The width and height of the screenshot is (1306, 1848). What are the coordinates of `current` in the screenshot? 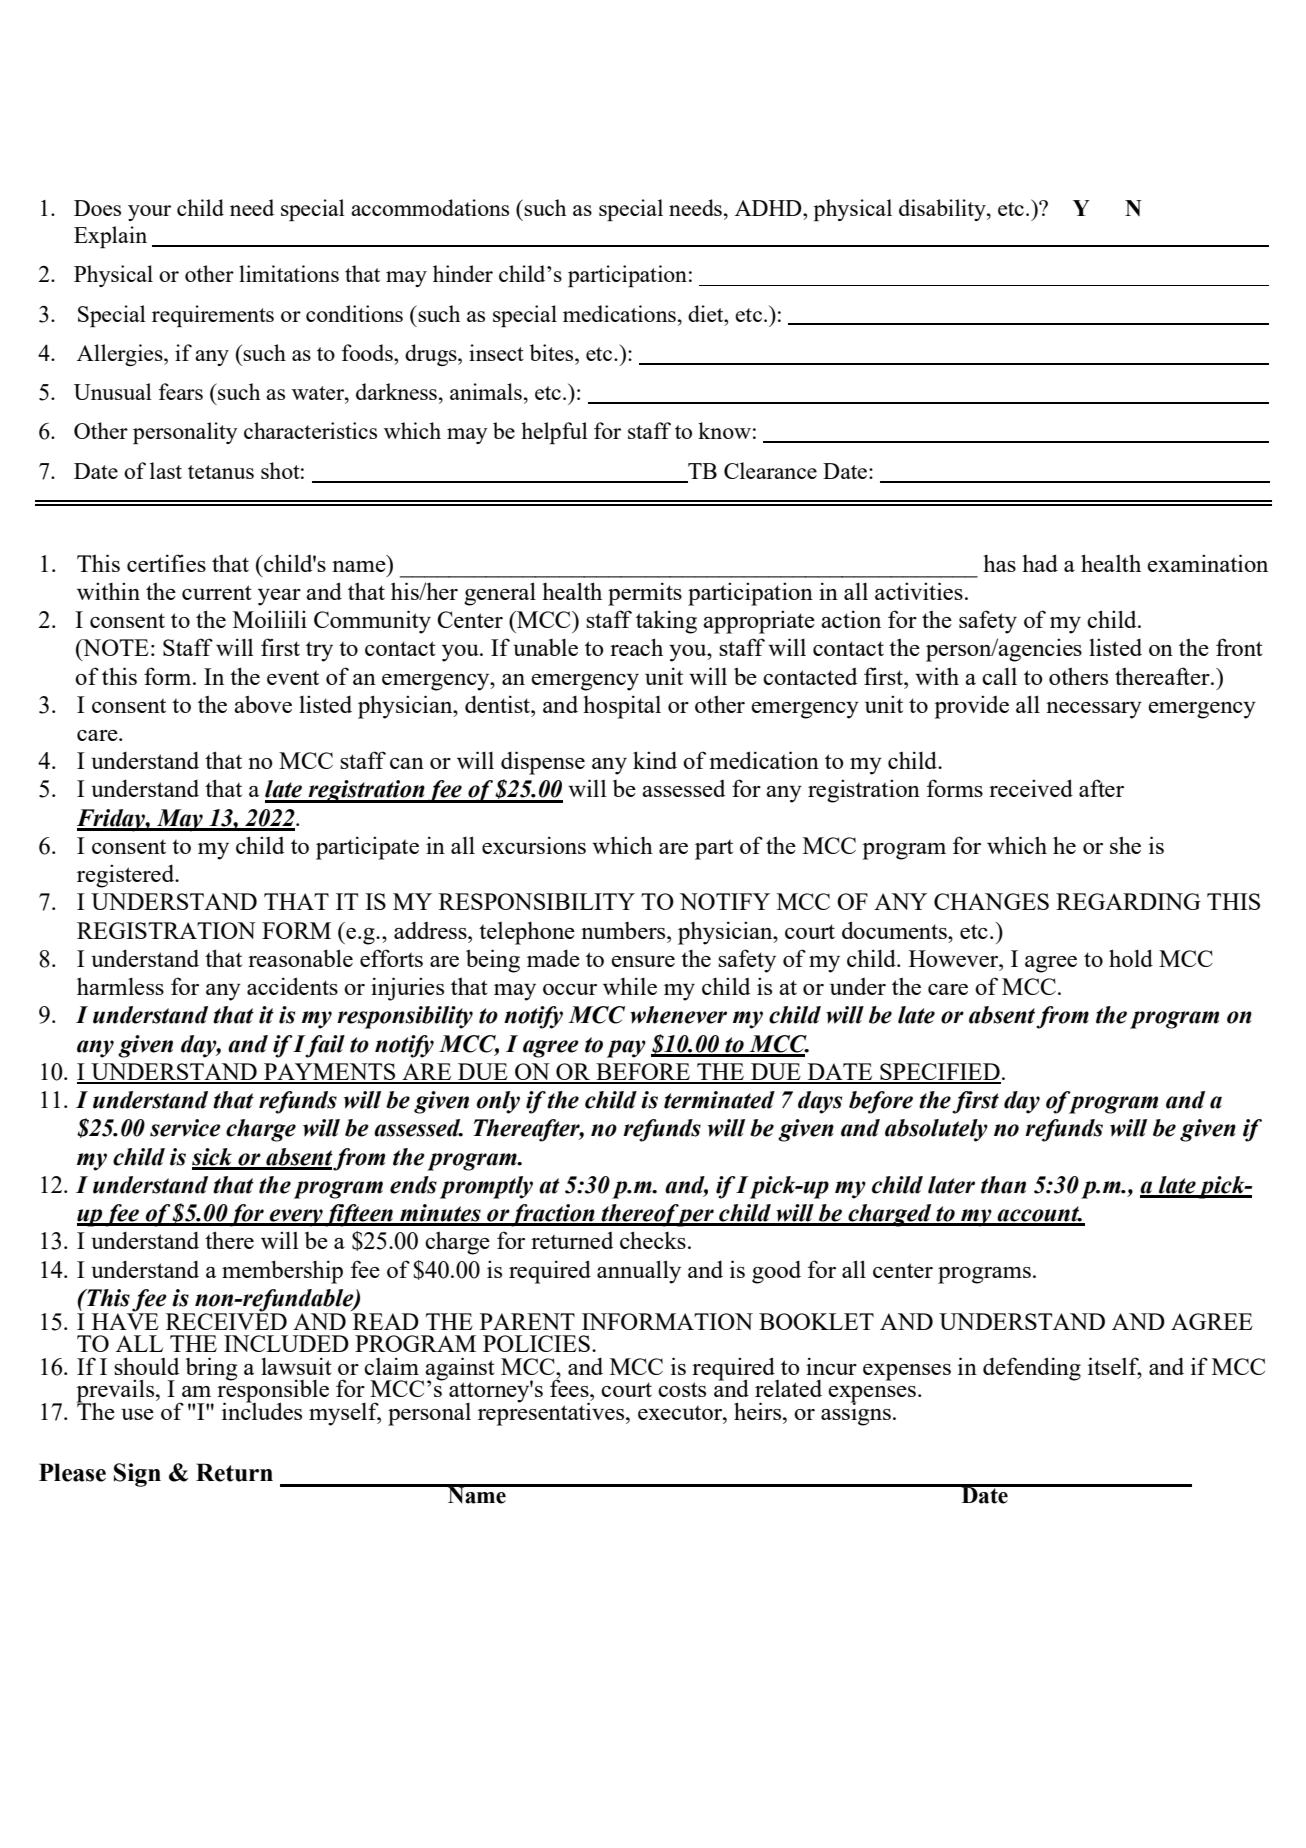 It's located at (217, 592).
